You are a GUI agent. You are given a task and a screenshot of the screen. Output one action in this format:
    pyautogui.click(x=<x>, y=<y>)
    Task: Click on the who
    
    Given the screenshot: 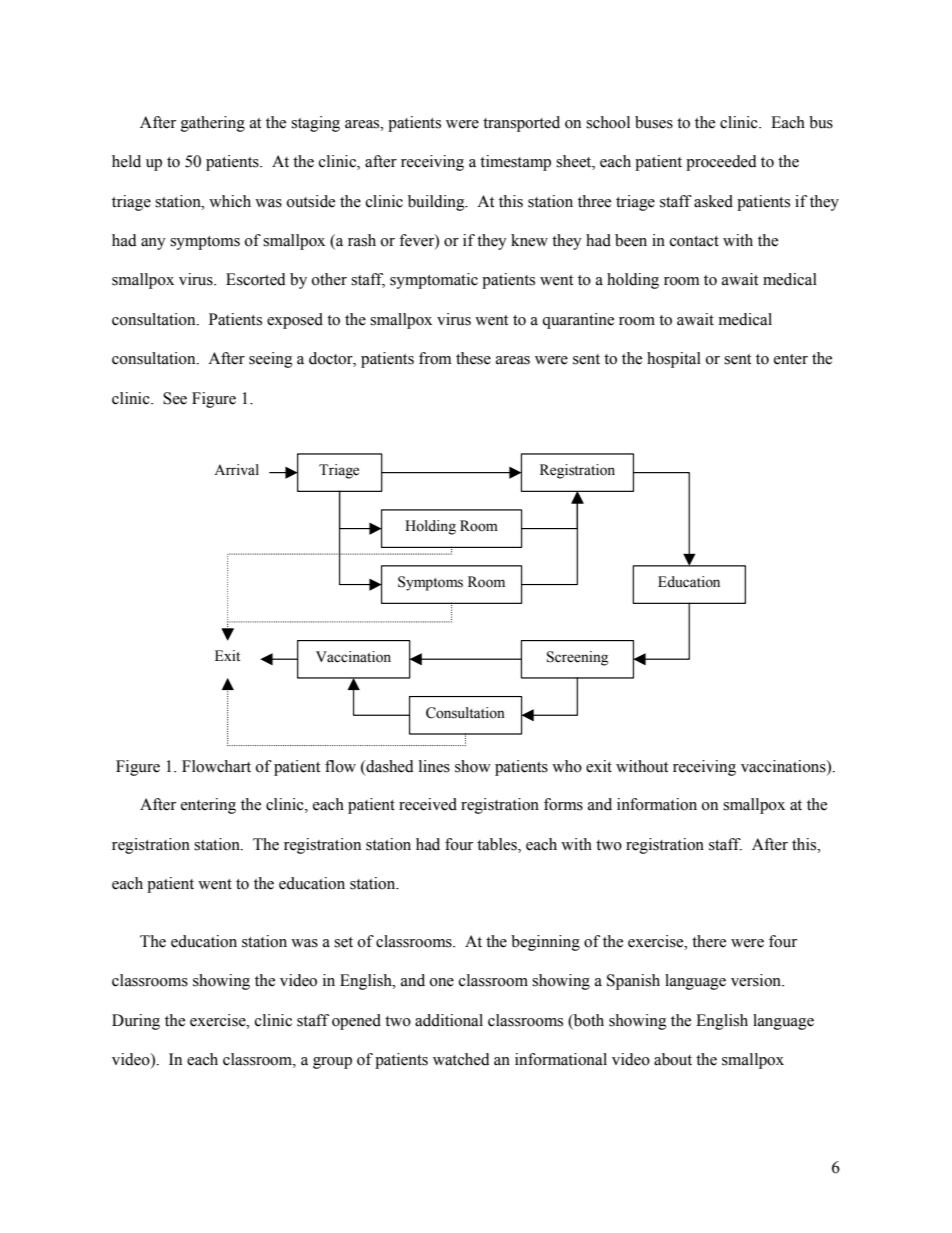 What is the action you would take?
    pyautogui.click(x=567, y=766)
